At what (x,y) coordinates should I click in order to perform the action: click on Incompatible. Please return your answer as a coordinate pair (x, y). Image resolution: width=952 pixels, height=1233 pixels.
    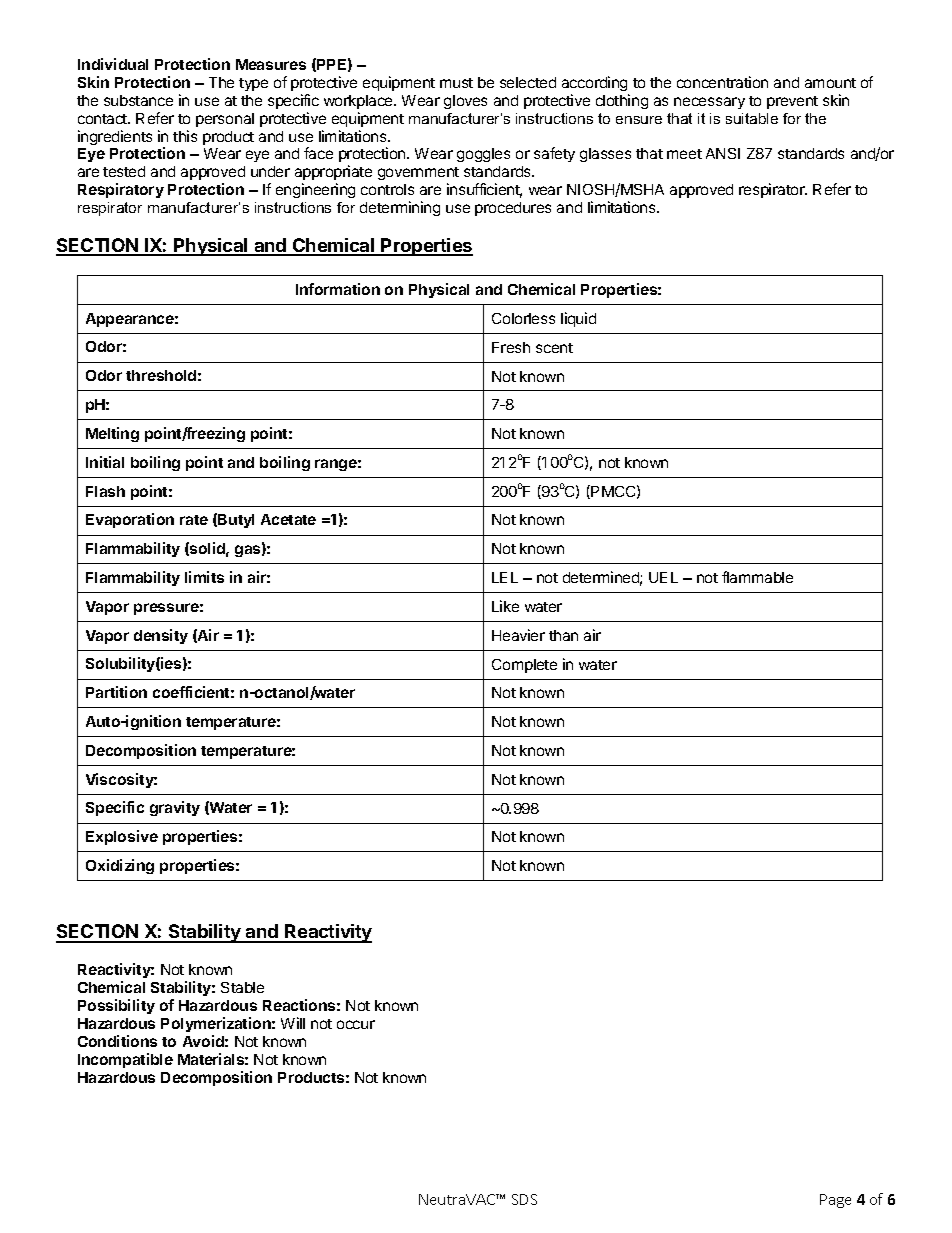
    Looking at the image, I should click on (125, 1060).
